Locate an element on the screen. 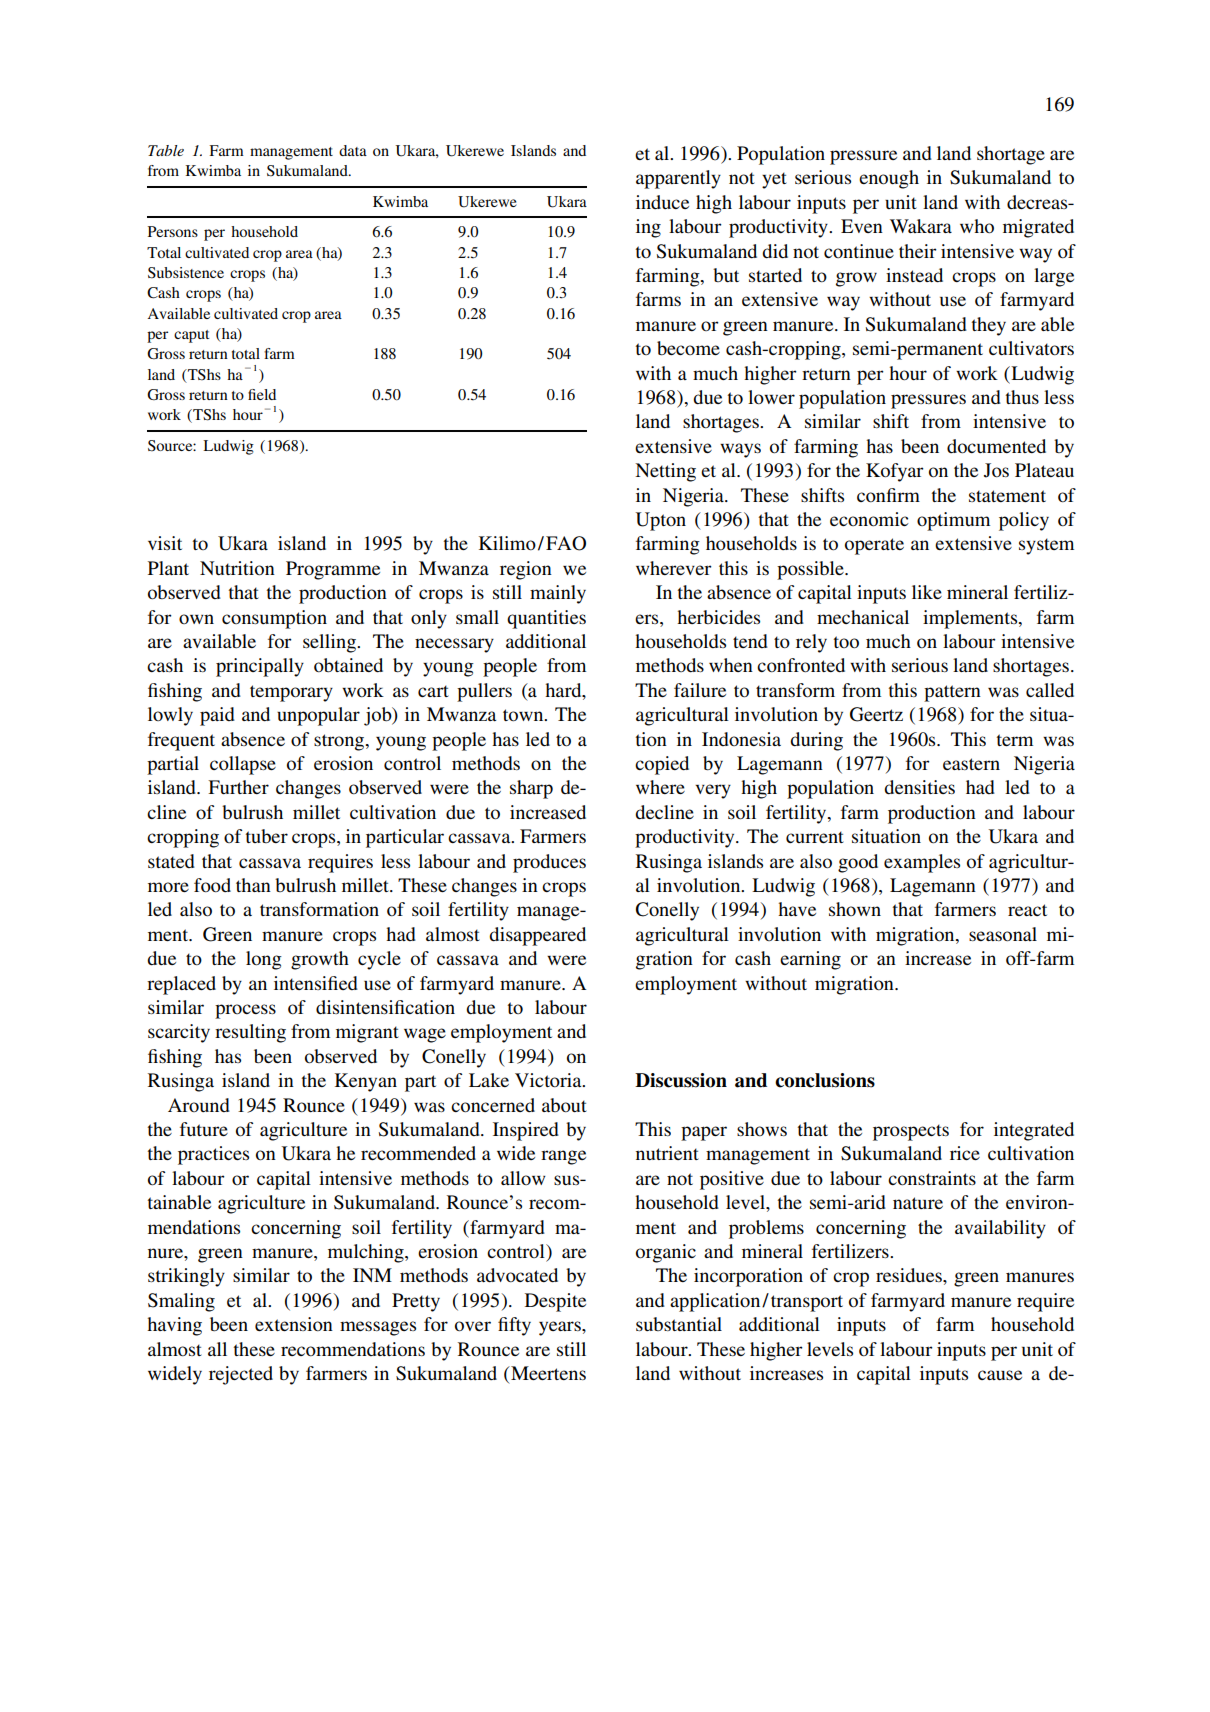 The width and height of the screenshot is (1210, 1712). induce is located at coordinates (662, 202).
